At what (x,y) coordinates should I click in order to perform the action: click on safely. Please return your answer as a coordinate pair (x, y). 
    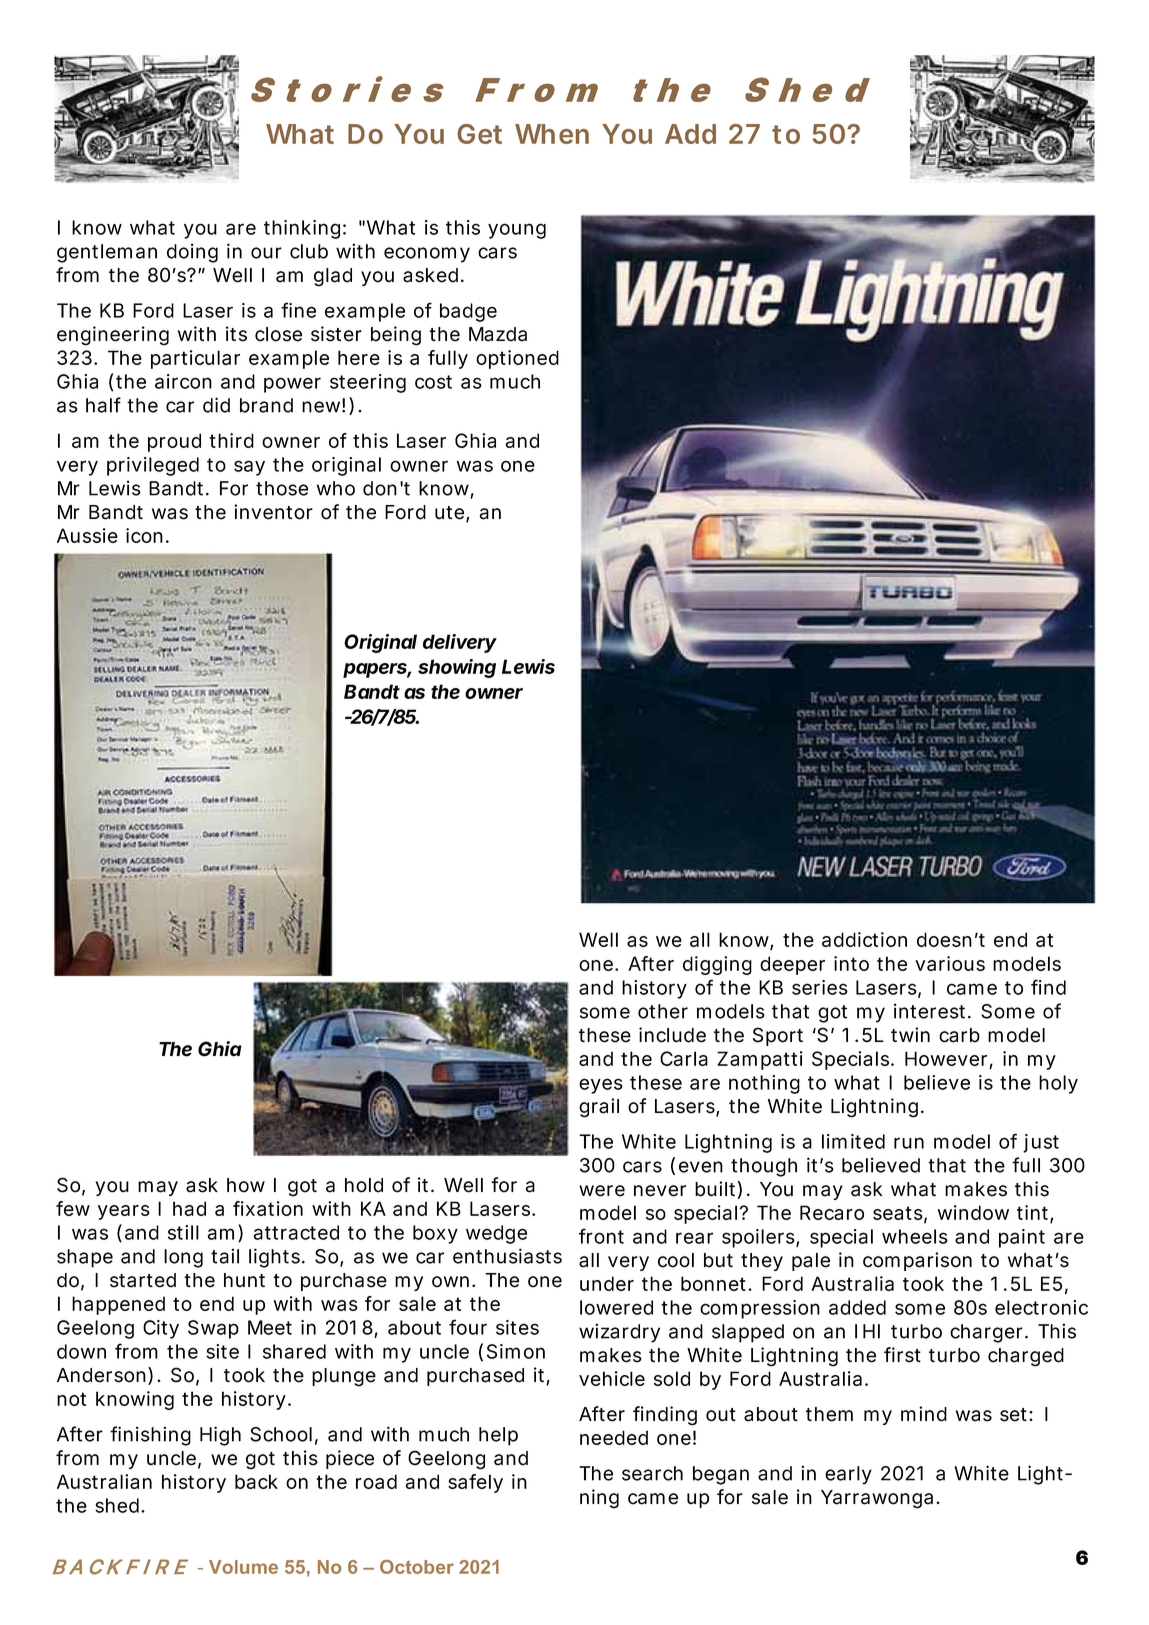
    Looking at the image, I should click on (475, 1483).
